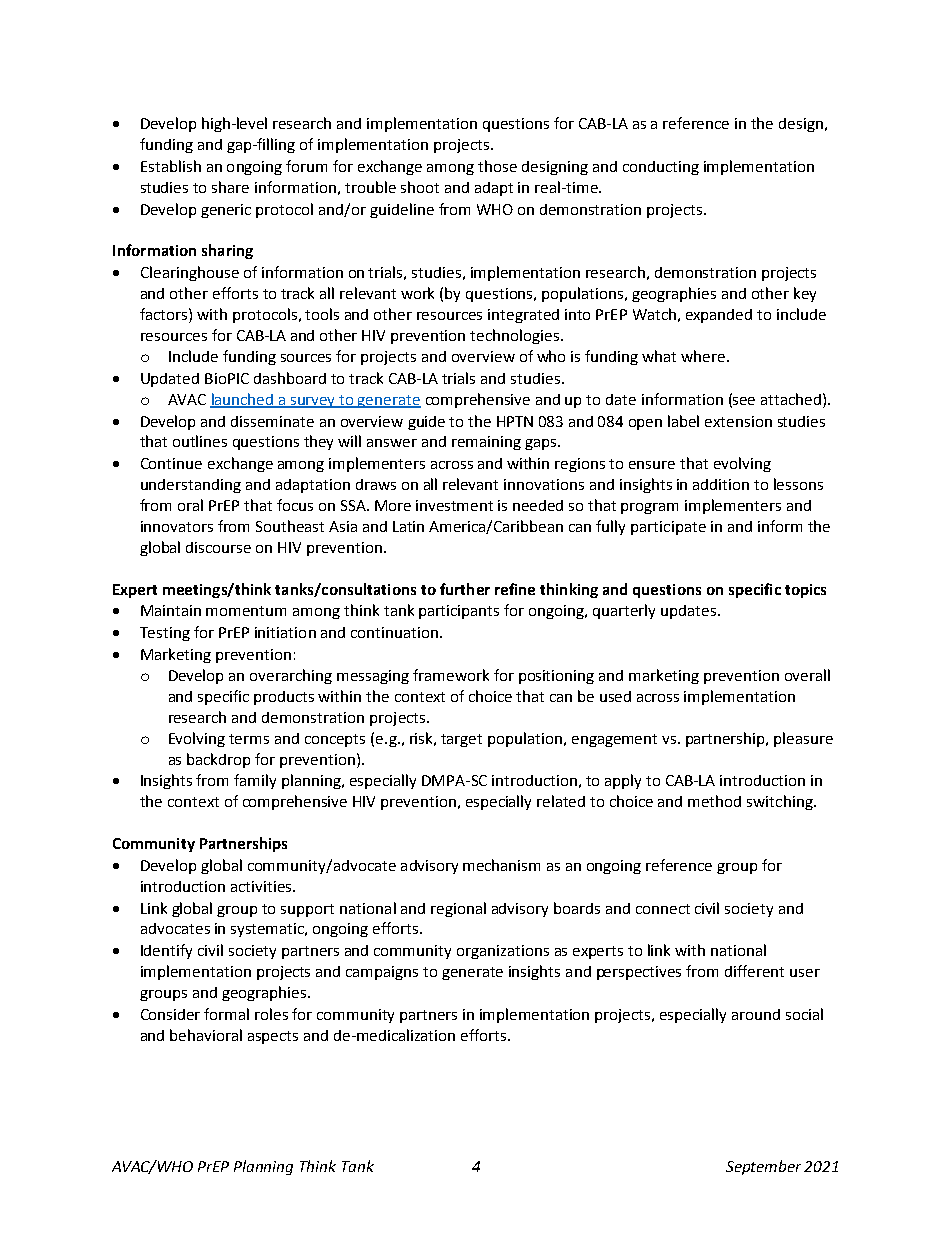 Image resolution: width=952 pixels, height=1233 pixels. What do you see at coordinates (461, 740) in the image?
I see `target` at bounding box center [461, 740].
